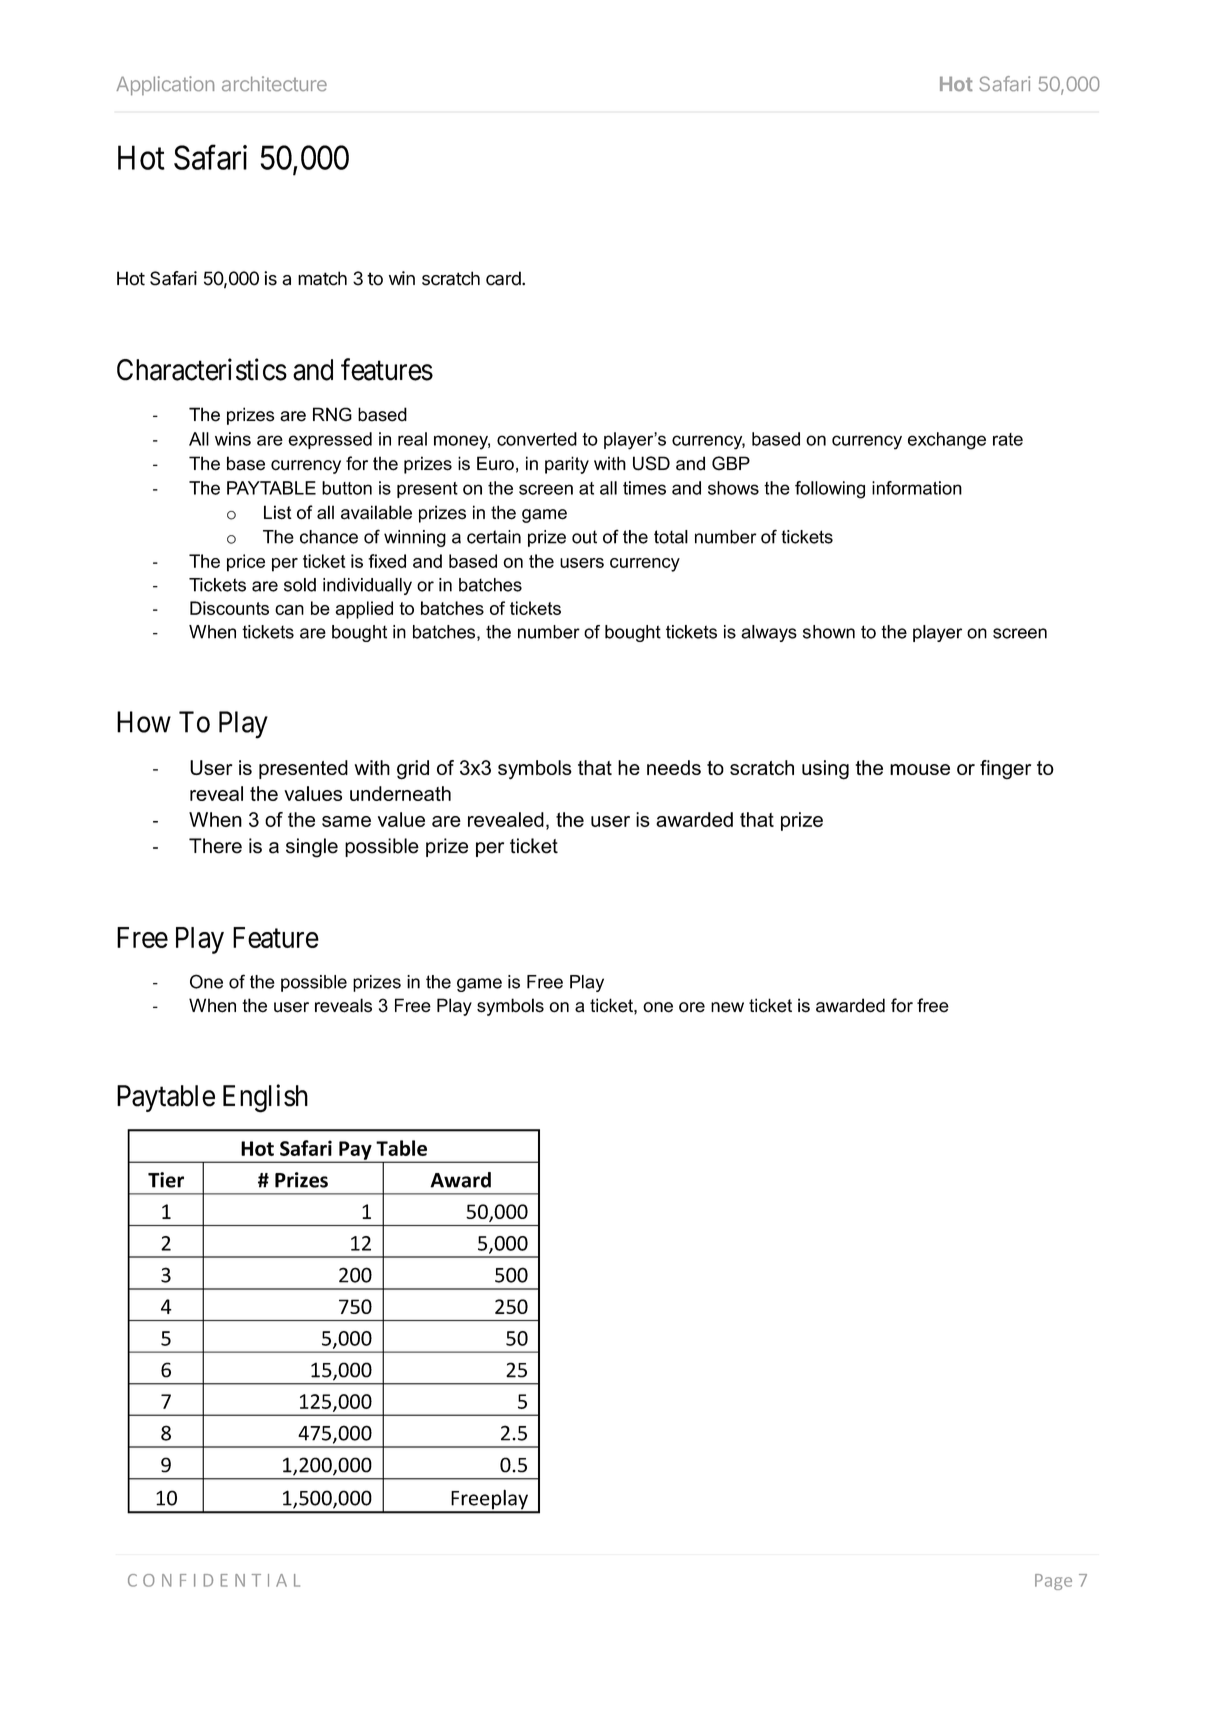 This screenshot has height=1718, width=1215. I want to click on card, so click(504, 278).
